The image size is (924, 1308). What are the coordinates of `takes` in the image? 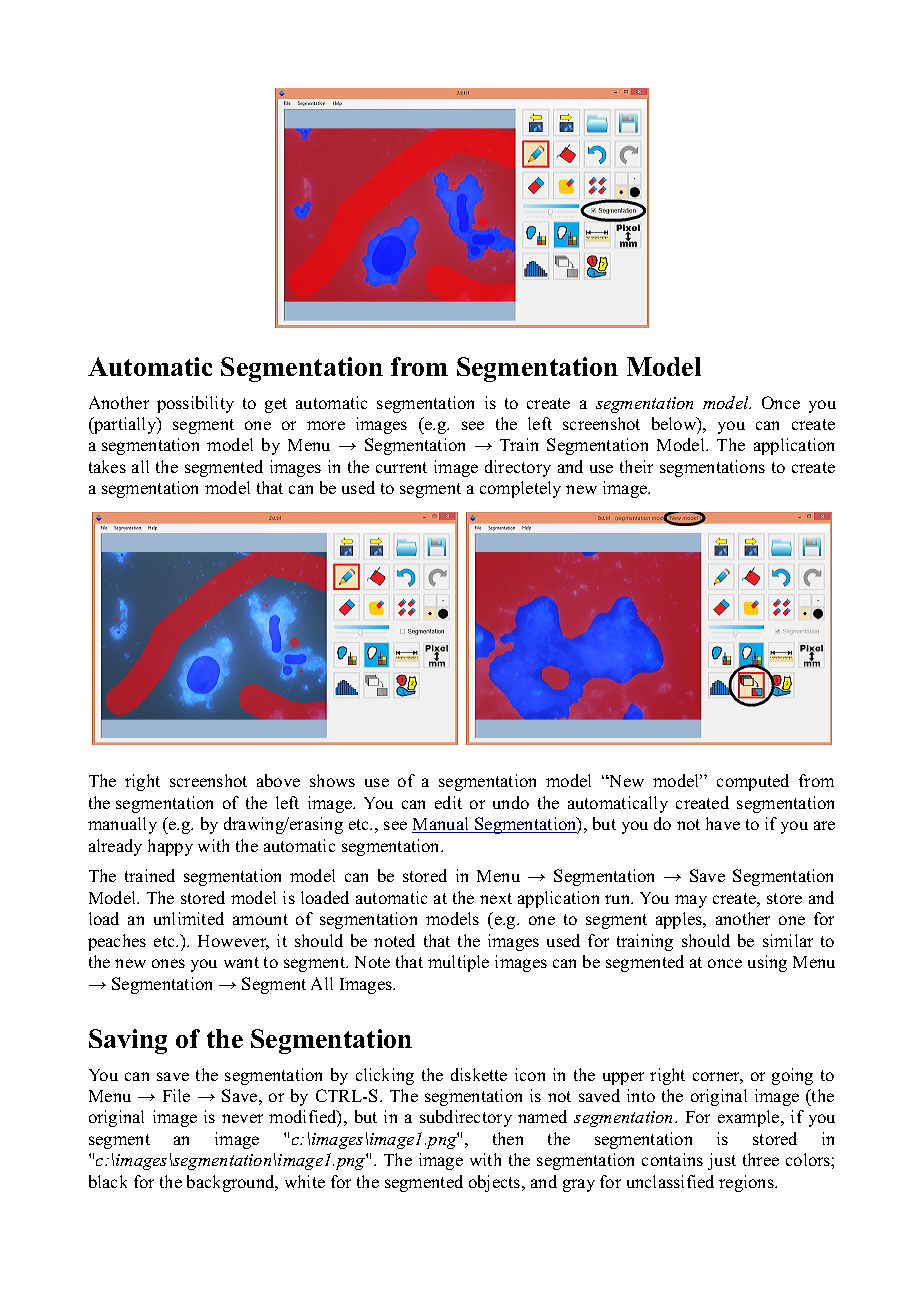 It's located at (107, 466).
